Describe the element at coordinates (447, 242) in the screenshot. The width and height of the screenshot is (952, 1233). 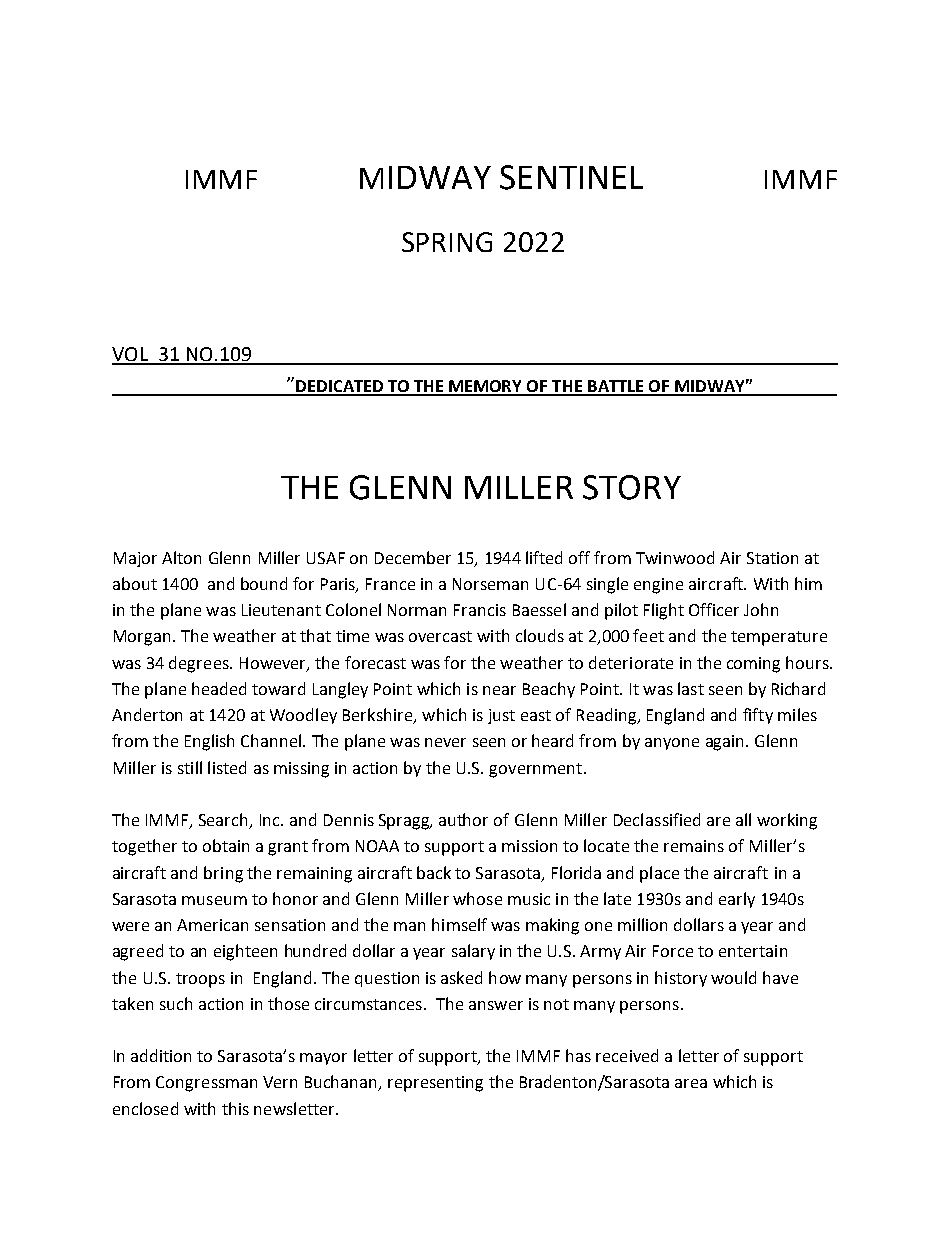
I see `SPRING` at that location.
